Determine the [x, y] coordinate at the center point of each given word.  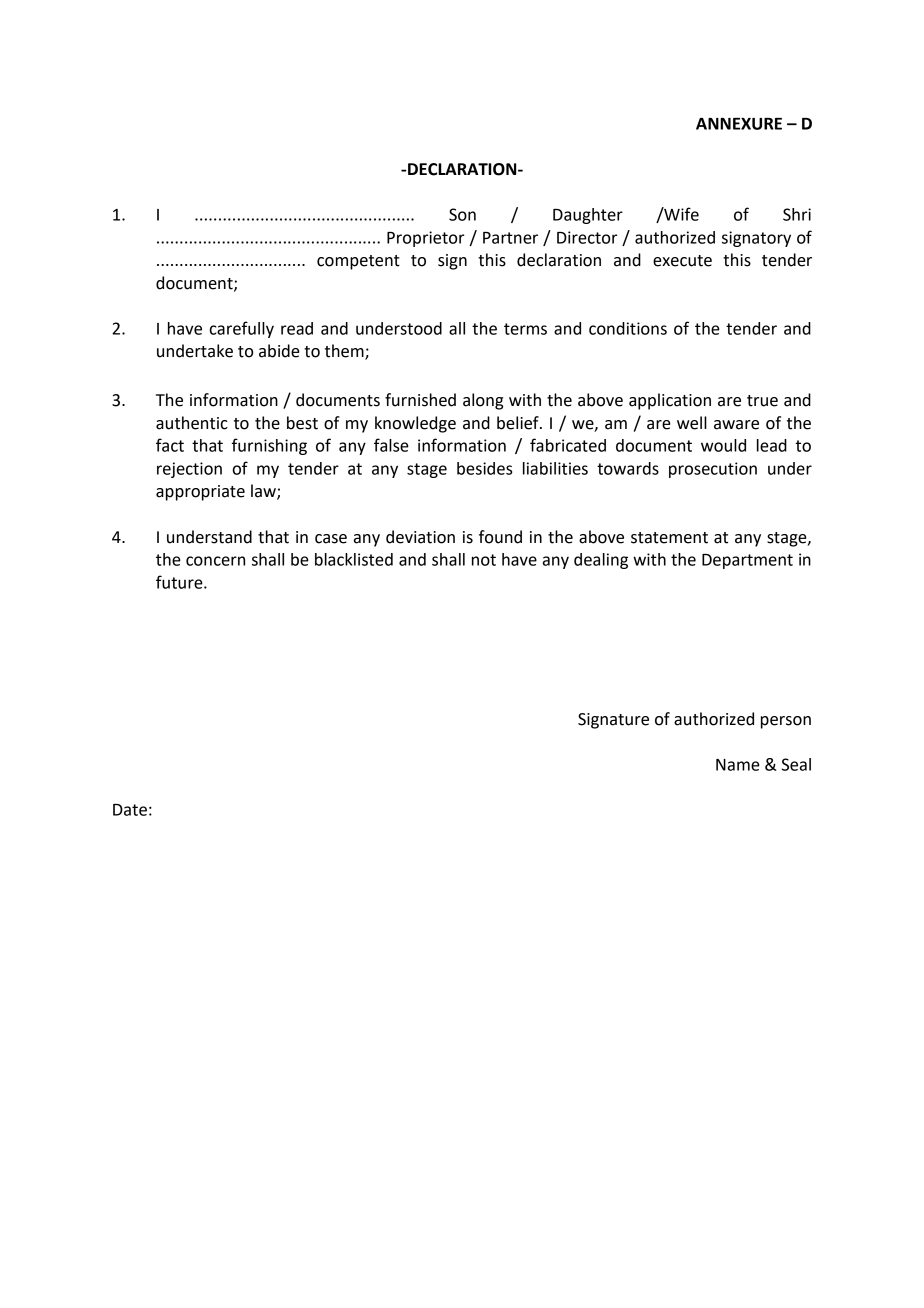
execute [682, 261]
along [483, 401]
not [484, 560]
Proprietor [425, 239]
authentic [192, 423]
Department [747, 561]
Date [130, 810]
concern [215, 561]
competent [358, 262]
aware [736, 425]
